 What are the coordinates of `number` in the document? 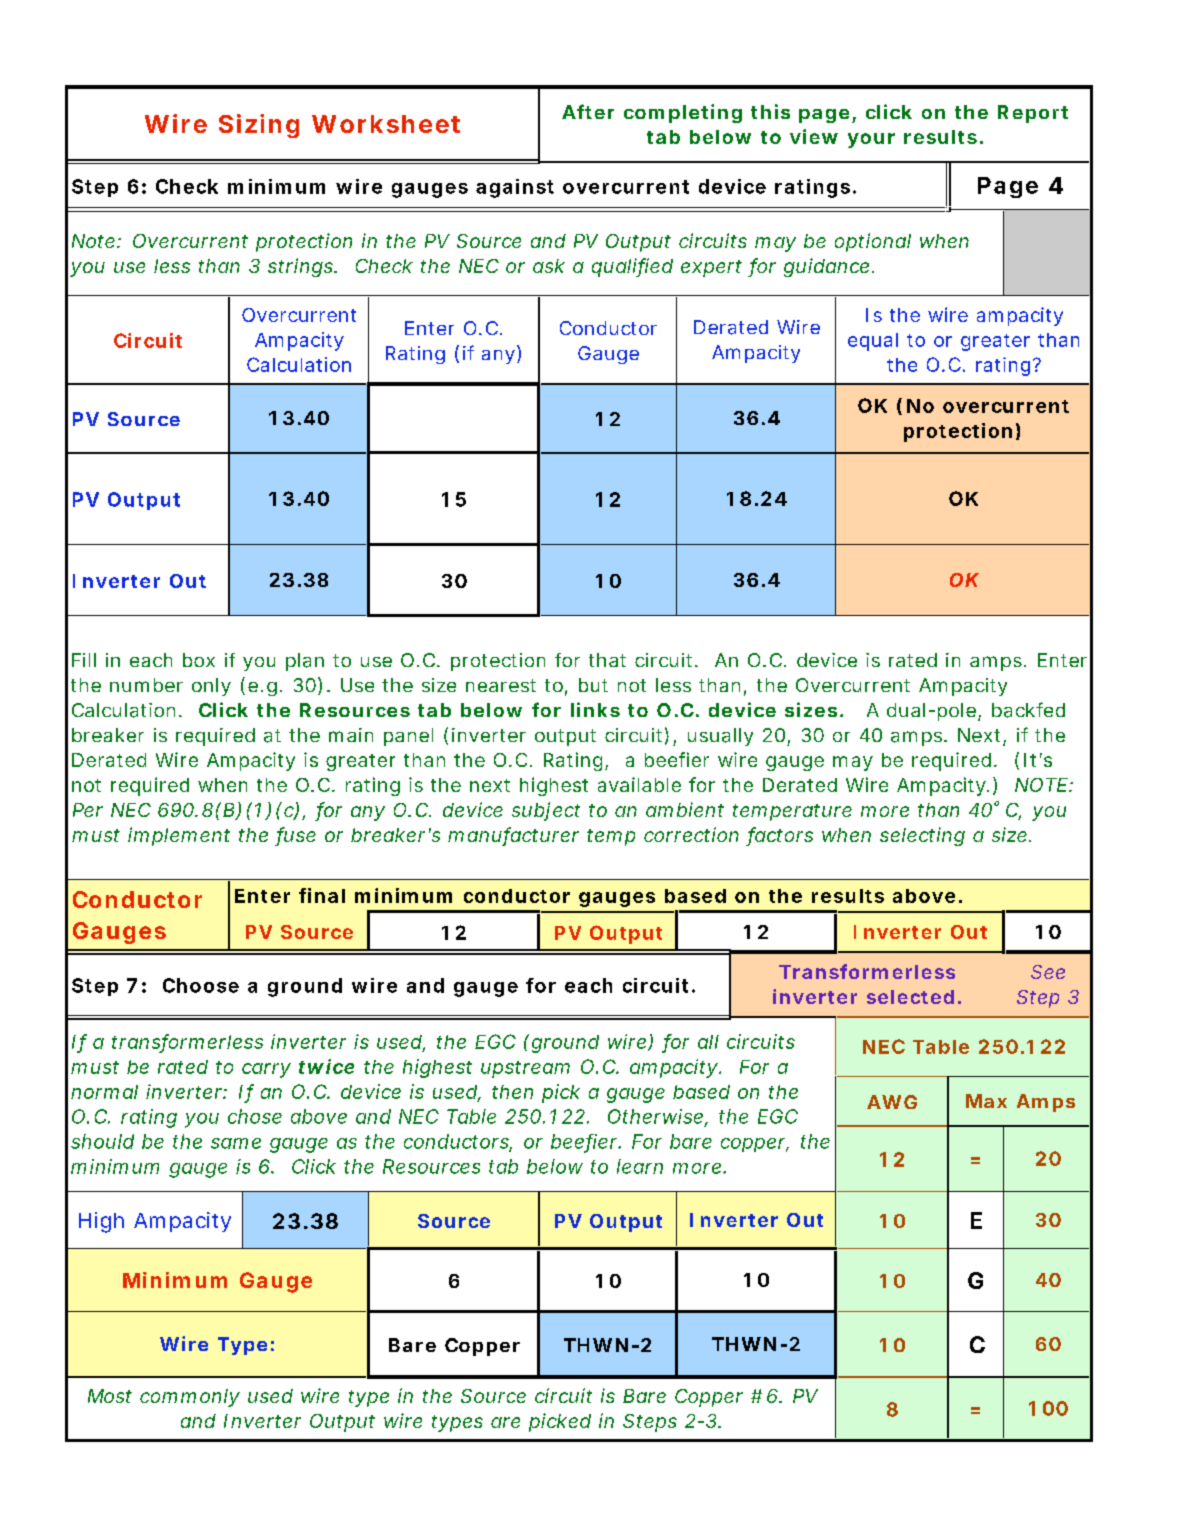 It's located at (146, 685).
